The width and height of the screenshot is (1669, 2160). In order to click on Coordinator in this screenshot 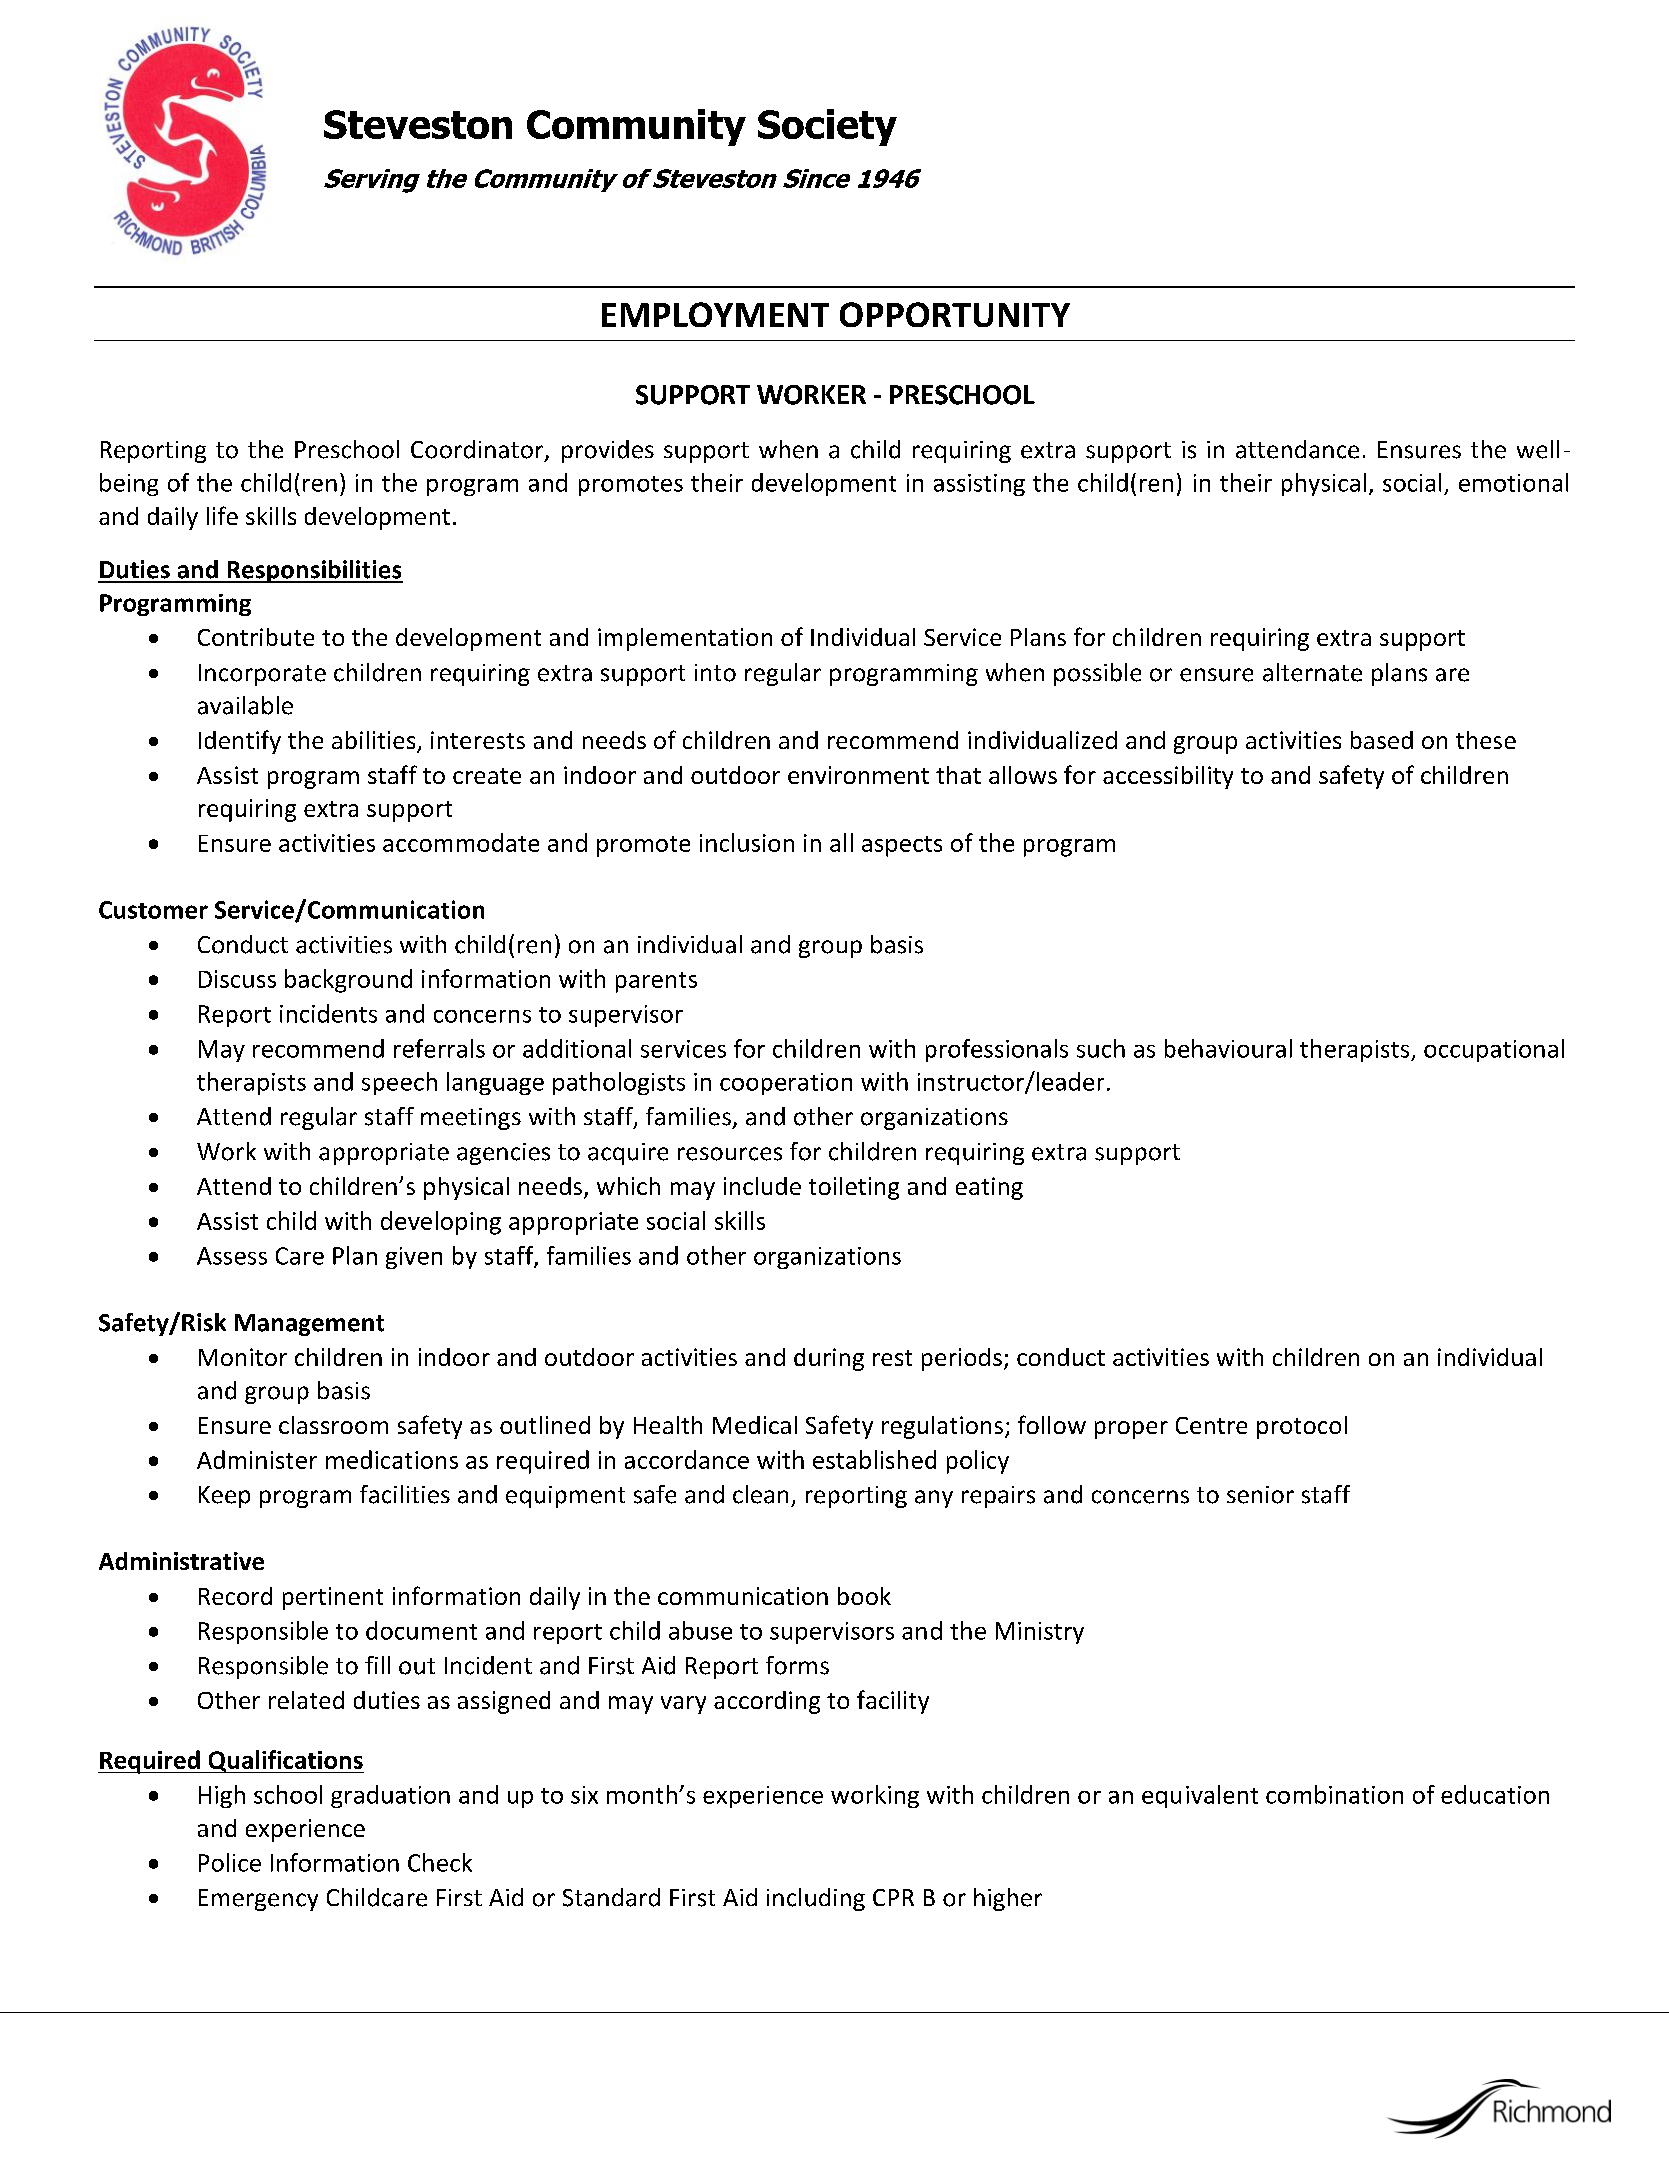, I will do `click(478, 450)`.
